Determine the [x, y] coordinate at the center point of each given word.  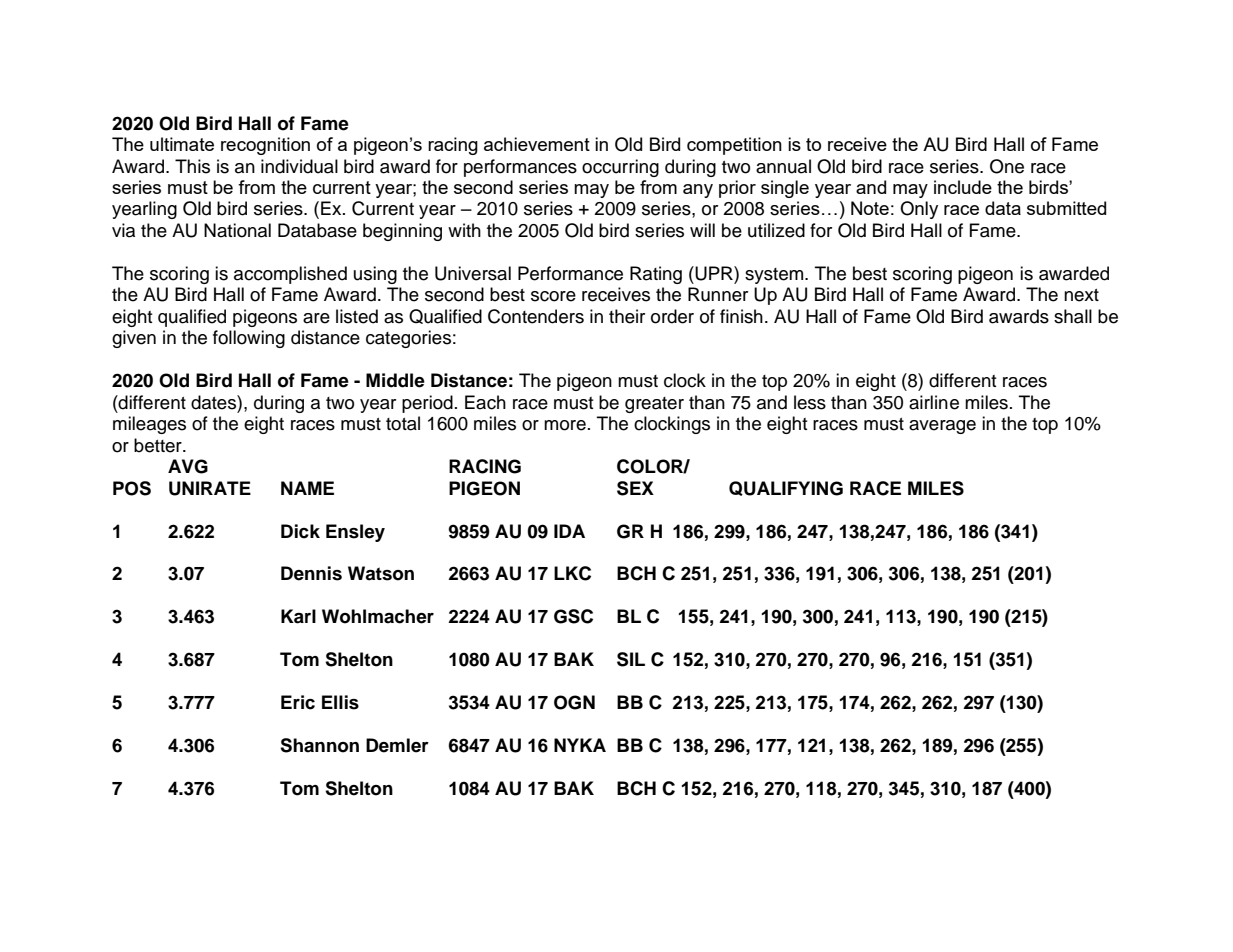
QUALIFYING [786, 488]
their [627, 316]
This [192, 166]
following [249, 339]
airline [934, 402]
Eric [298, 702]
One [1007, 166]
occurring [620, 168]
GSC [573, 616]
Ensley [355, 533]
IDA [569, 531]
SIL [631, 659]
